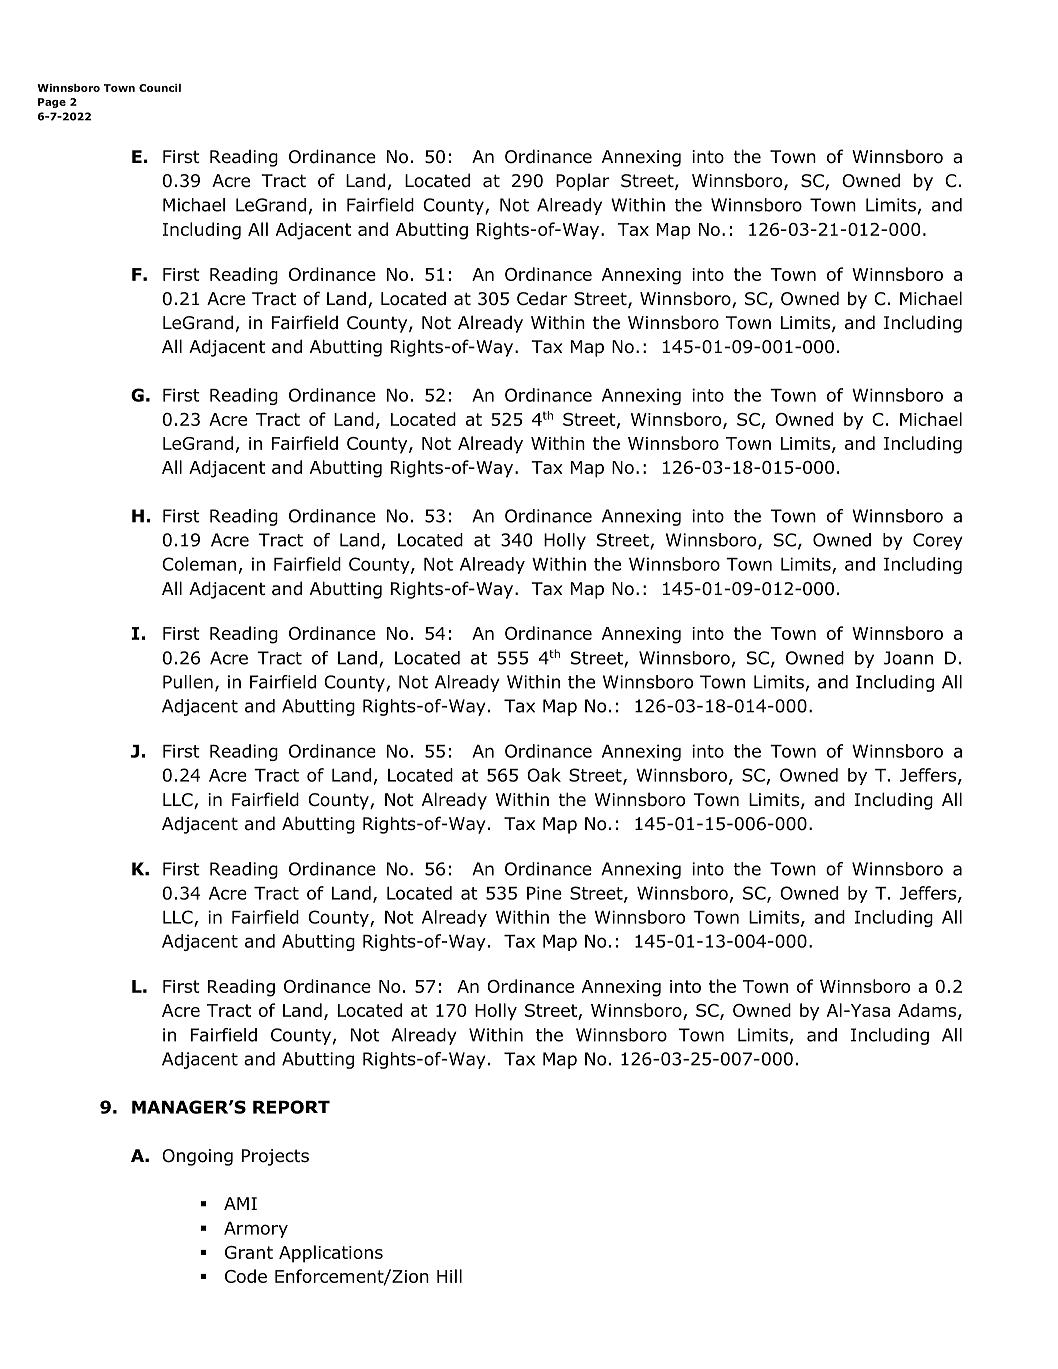 This page has height=1369, width=1058. What do you see at coordinates (908, 658) in the page?
I see `Joann` at bounding box center [908, 658].
